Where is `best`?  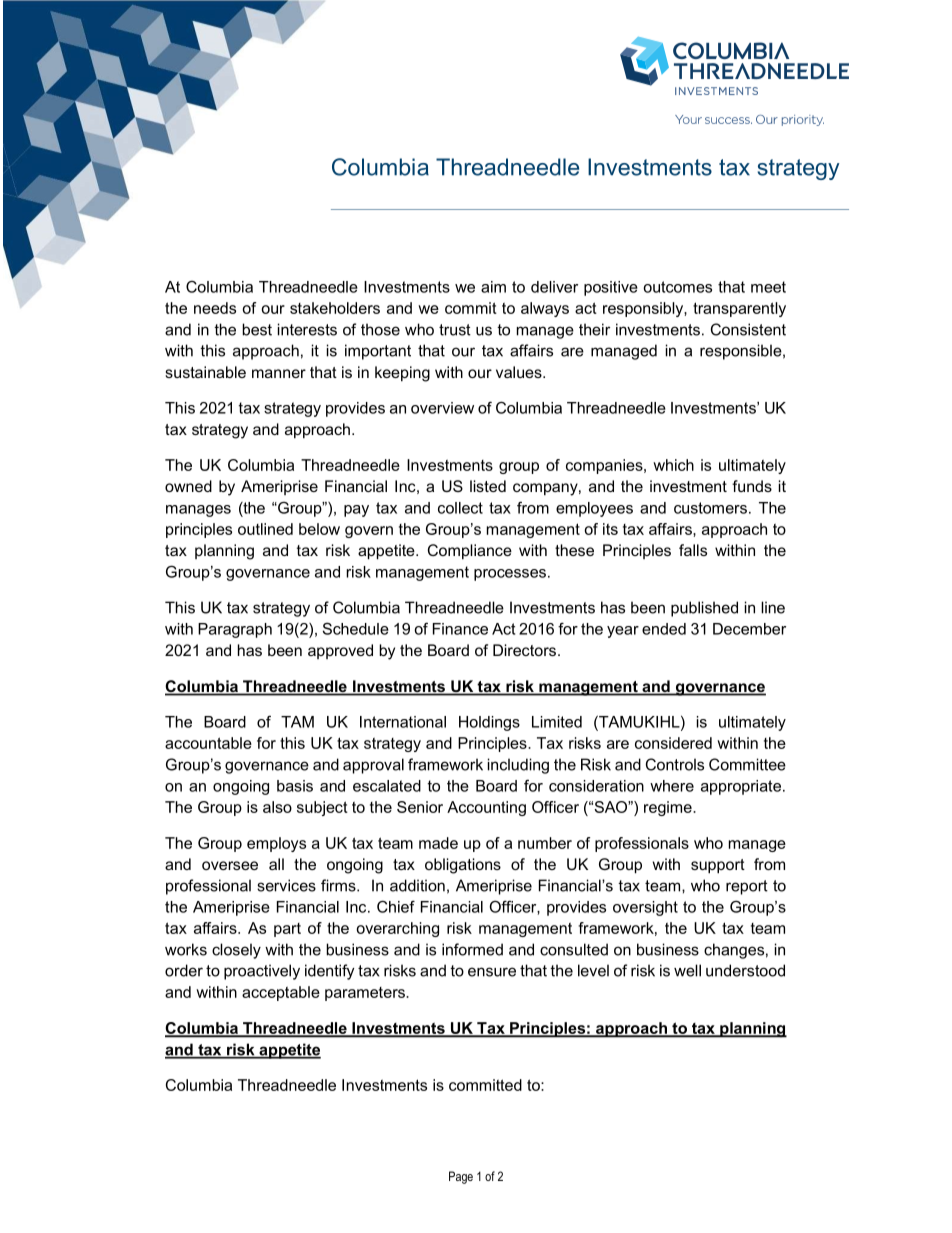 best is located at coordinates (257, 329).
